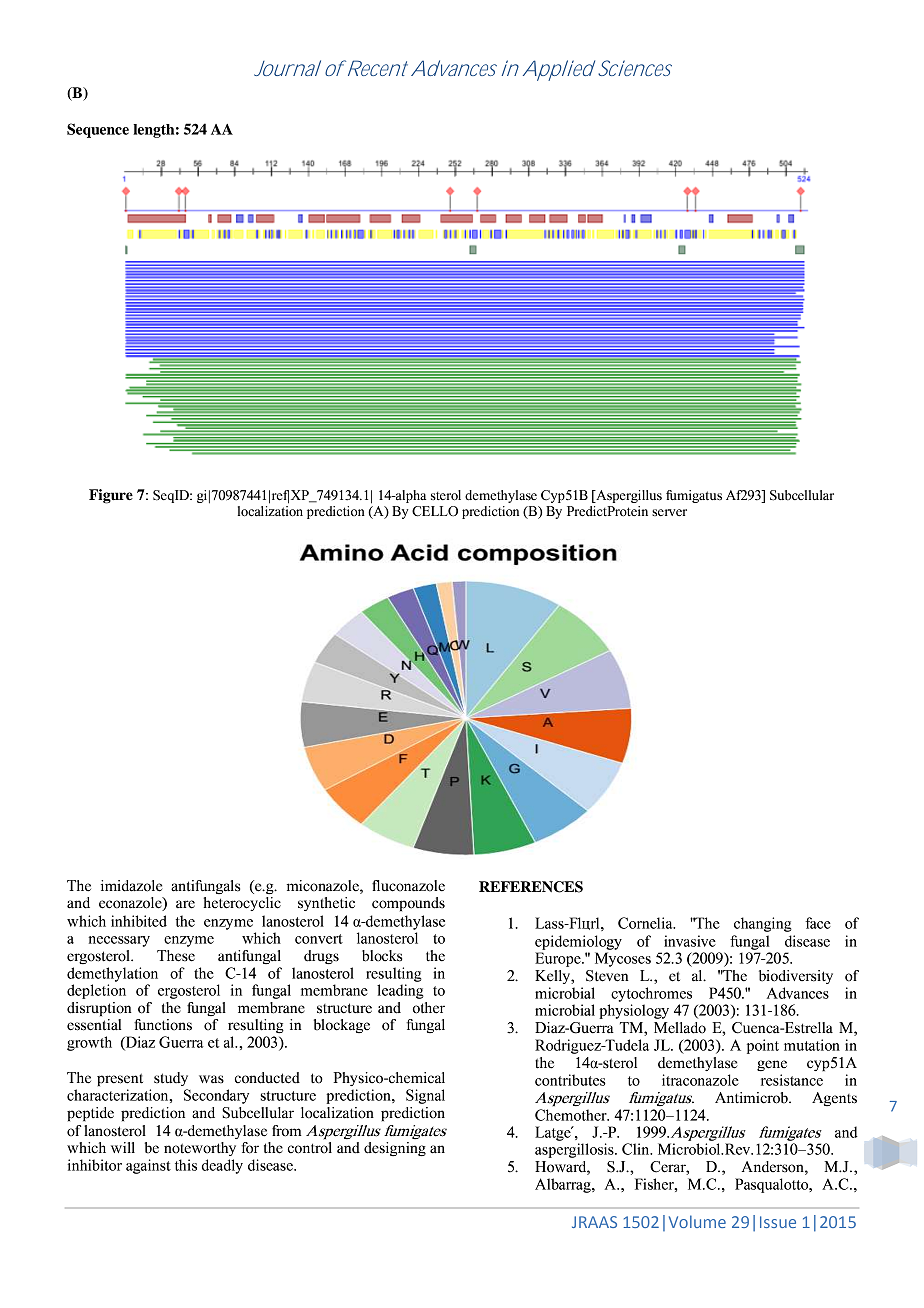 The width and height of the screenshot is (924, 1308). What do you see at coordinates (531, 887) in the screenshot?
I see `REFERENCES` at bounding box center [531, 887].
